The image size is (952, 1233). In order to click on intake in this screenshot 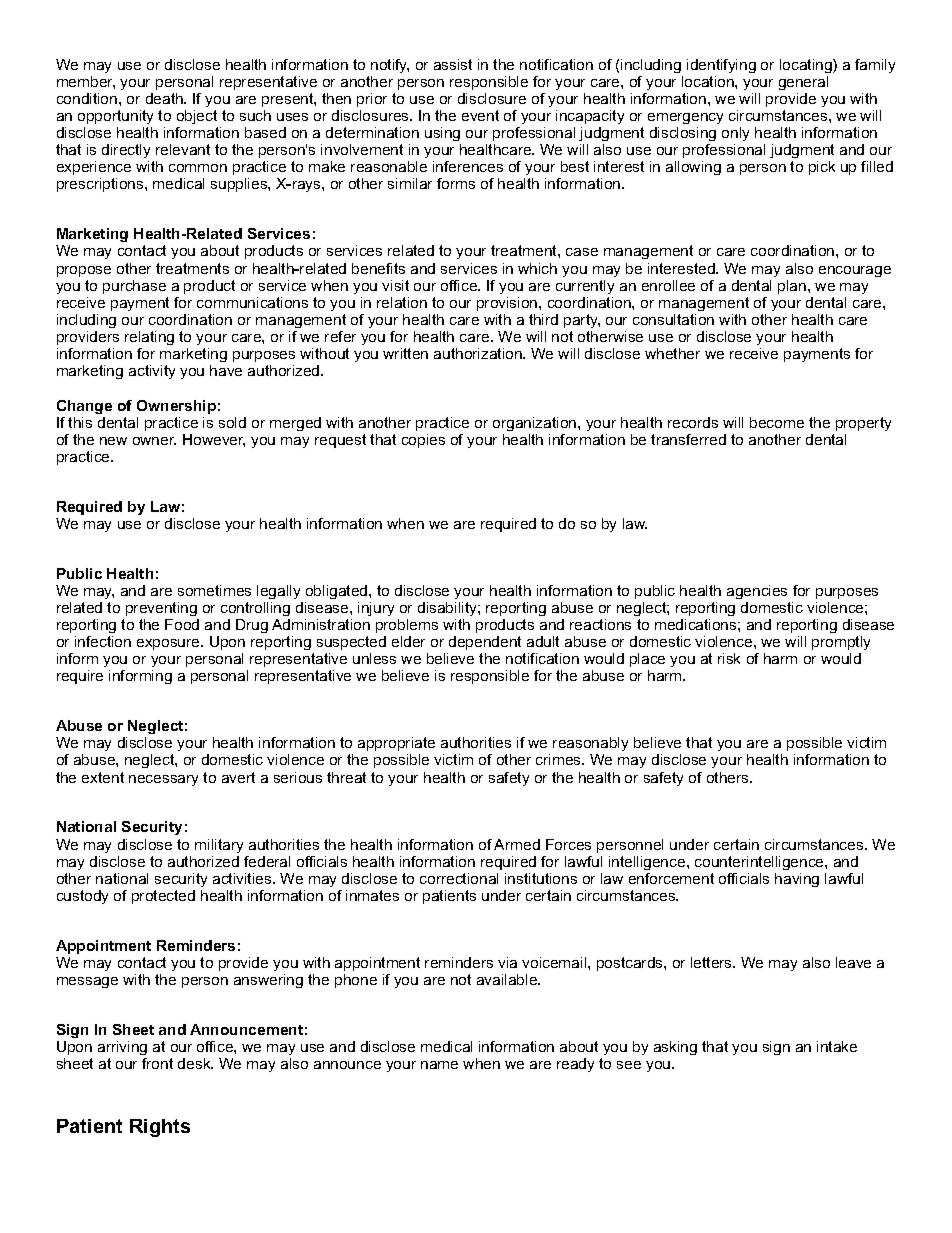, I will do `click(837, 1046)`.
